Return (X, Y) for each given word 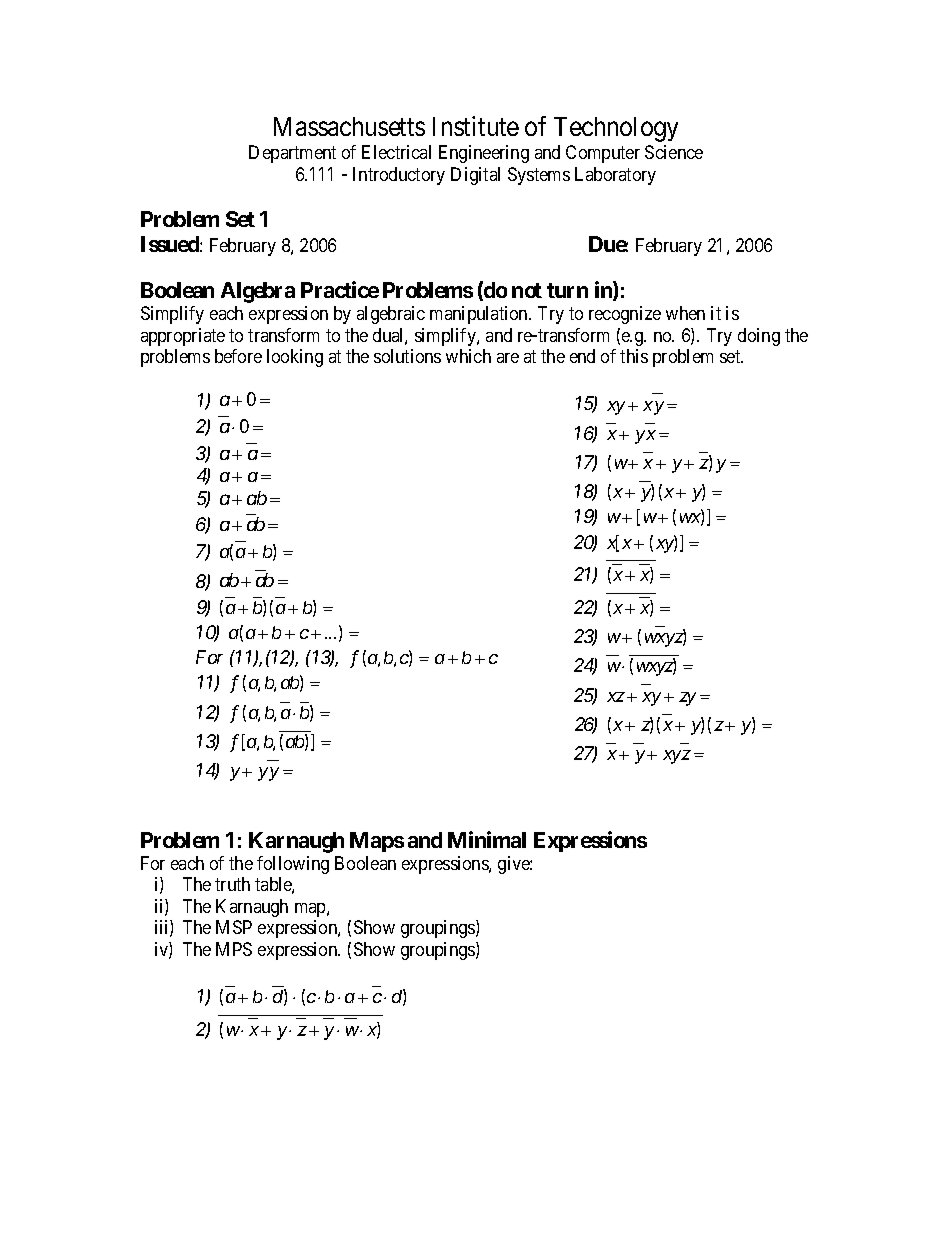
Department (292, 154)
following (293, 865)
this (634, 356)
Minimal (487, 839)
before (238, 356)
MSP (234, 927)
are (508, 358)
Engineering (484, 154)
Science (674, 152)
